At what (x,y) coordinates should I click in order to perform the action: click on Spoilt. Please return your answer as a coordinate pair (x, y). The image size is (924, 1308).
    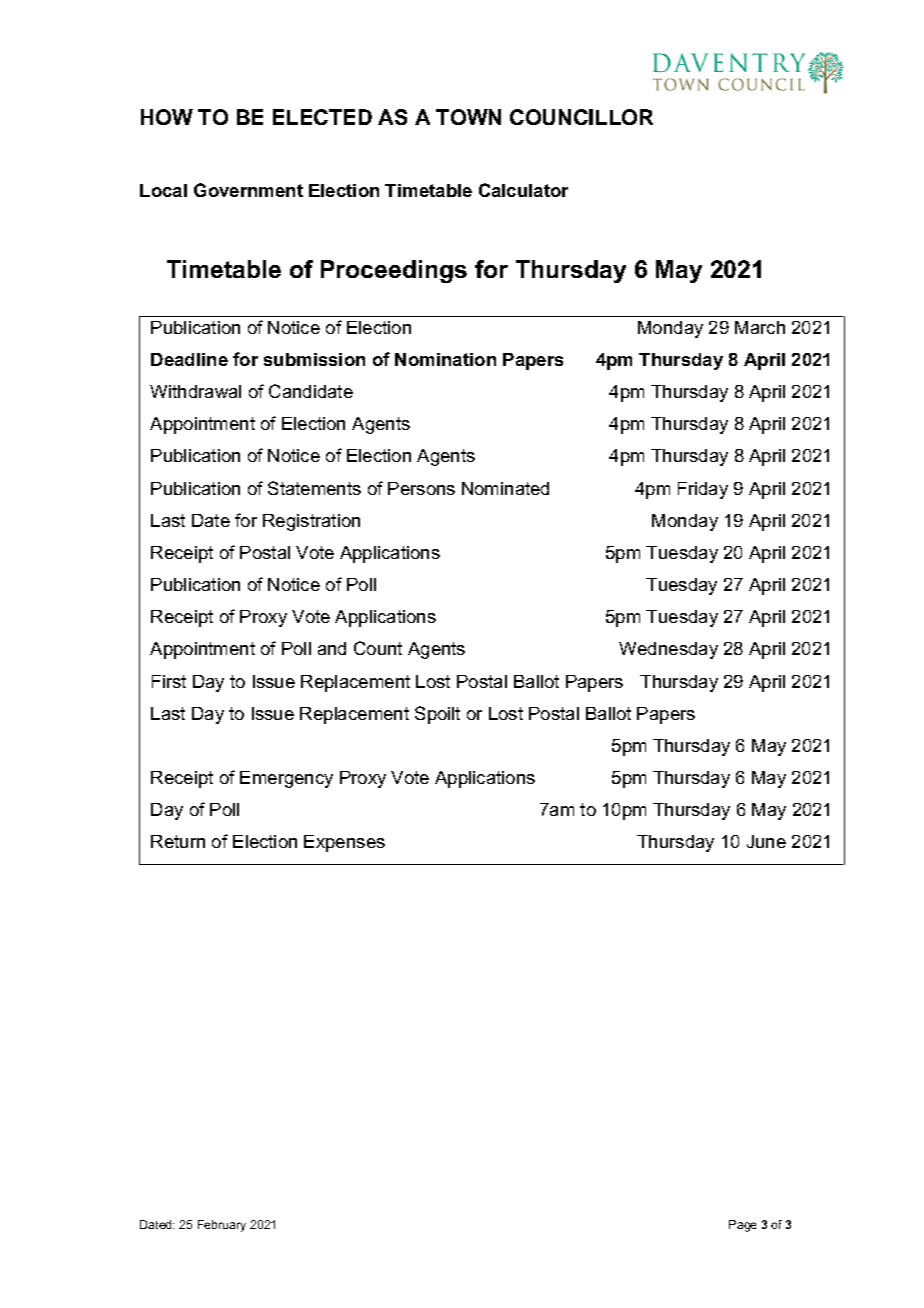
    Looking at the image, I should click on (437, 715).
